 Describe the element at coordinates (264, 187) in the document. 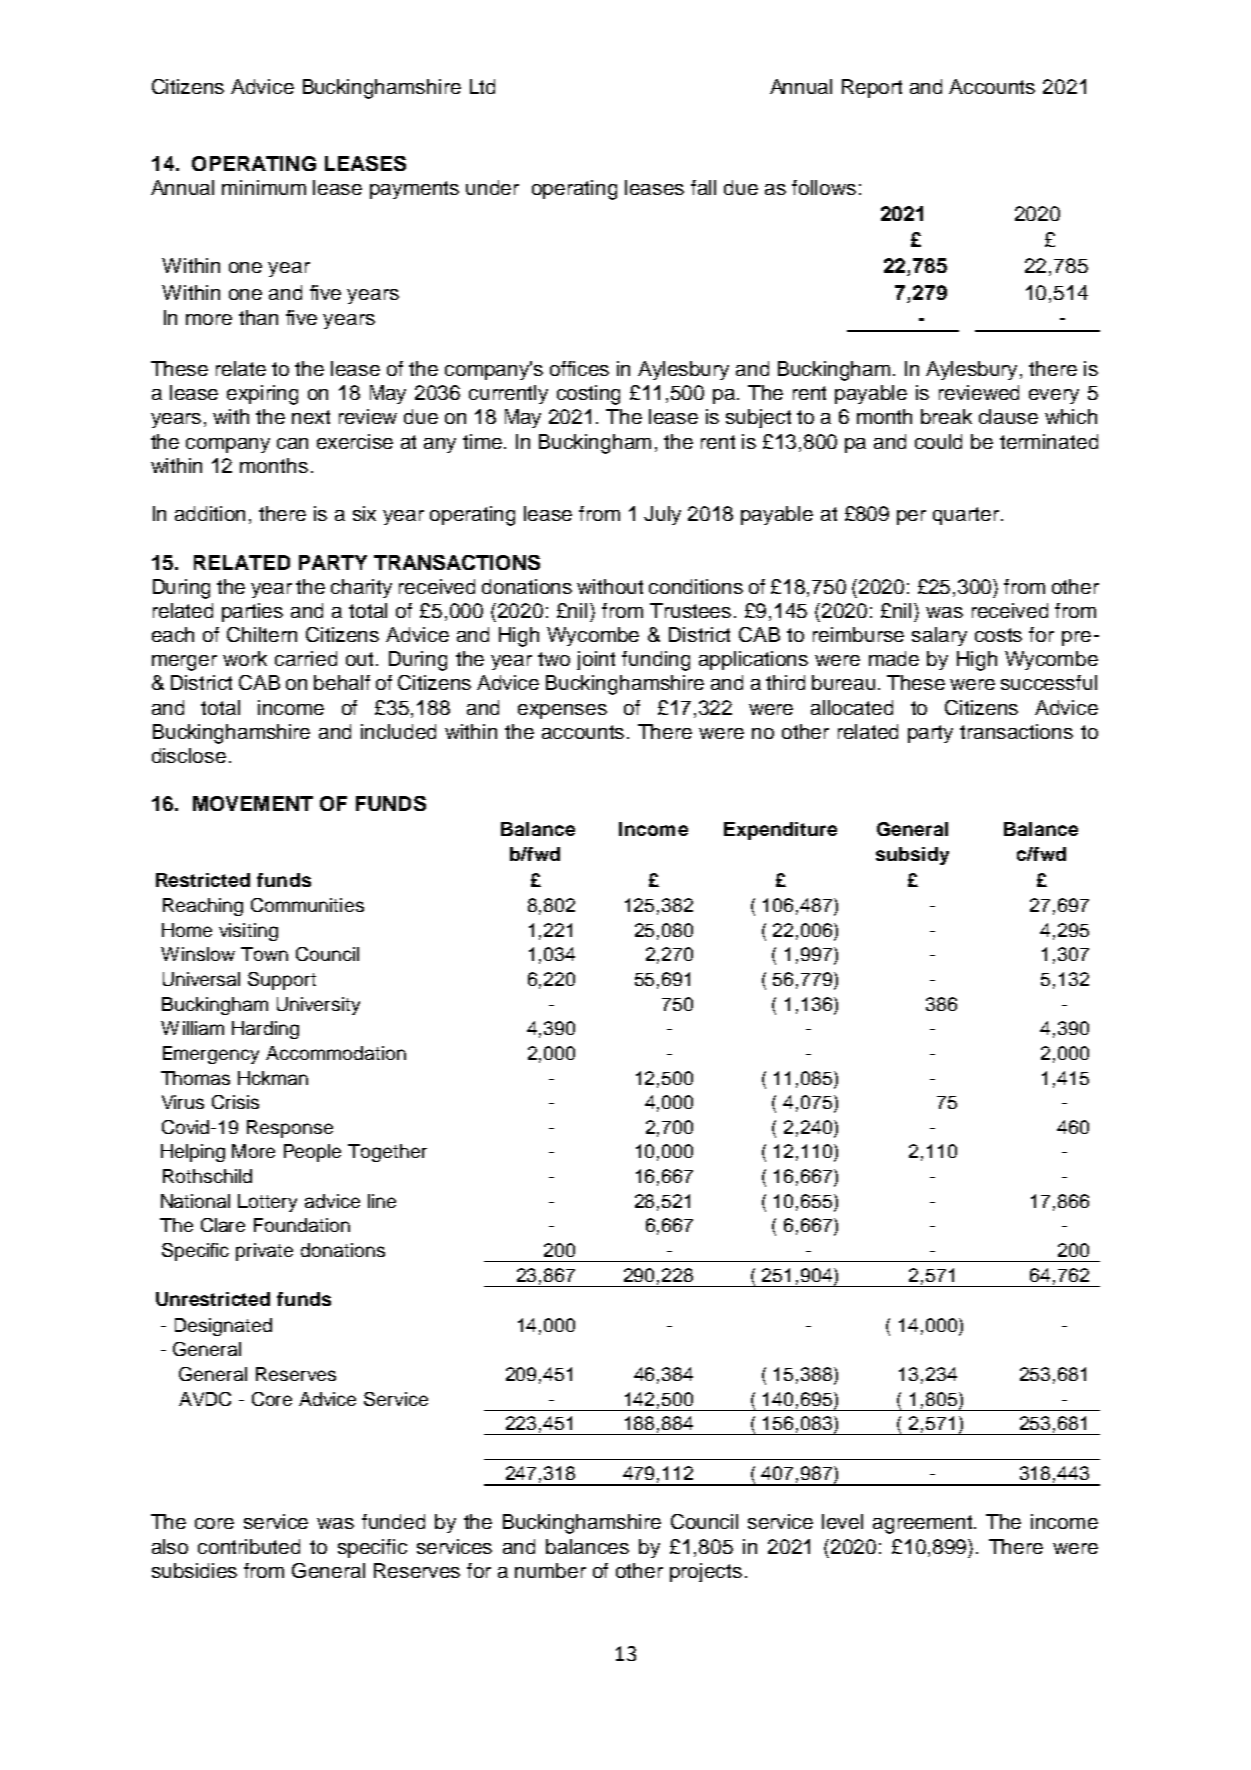

I see `minimum` at that location.
